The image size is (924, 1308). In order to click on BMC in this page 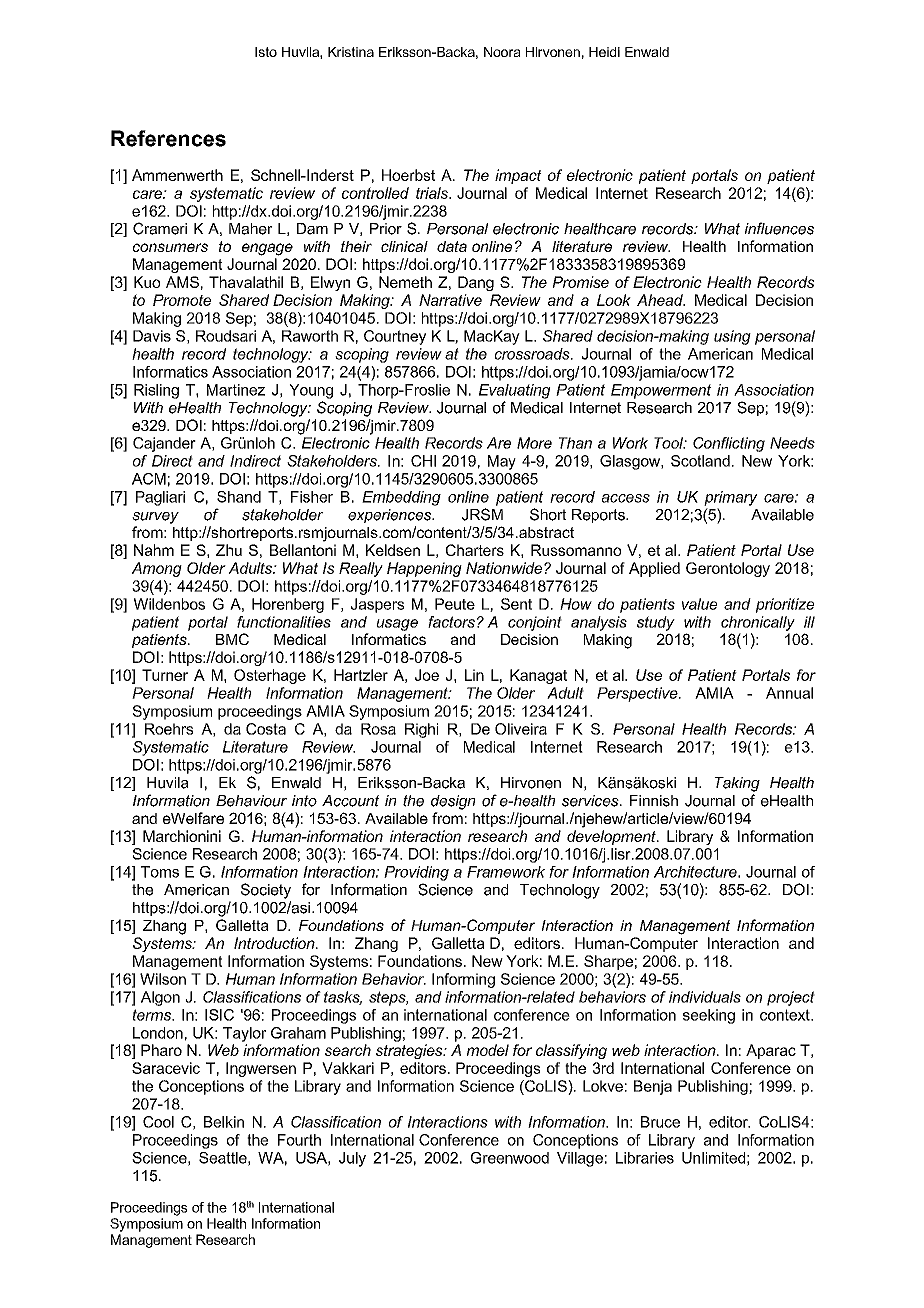, I will do `click(232, 639)`.
